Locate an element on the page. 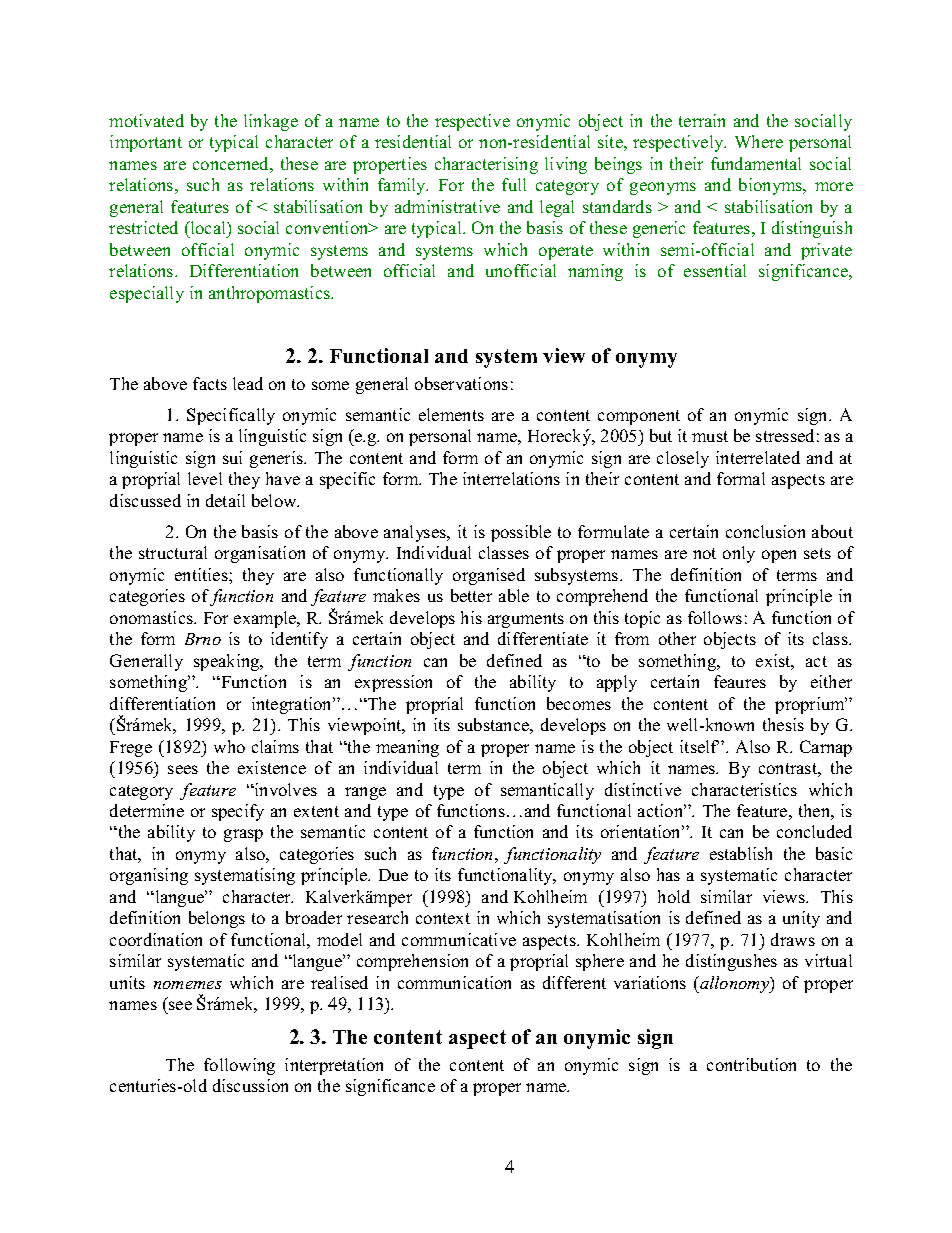 The height and width of the page is (1233, 952). follows is located at coordinates (715, 617).
